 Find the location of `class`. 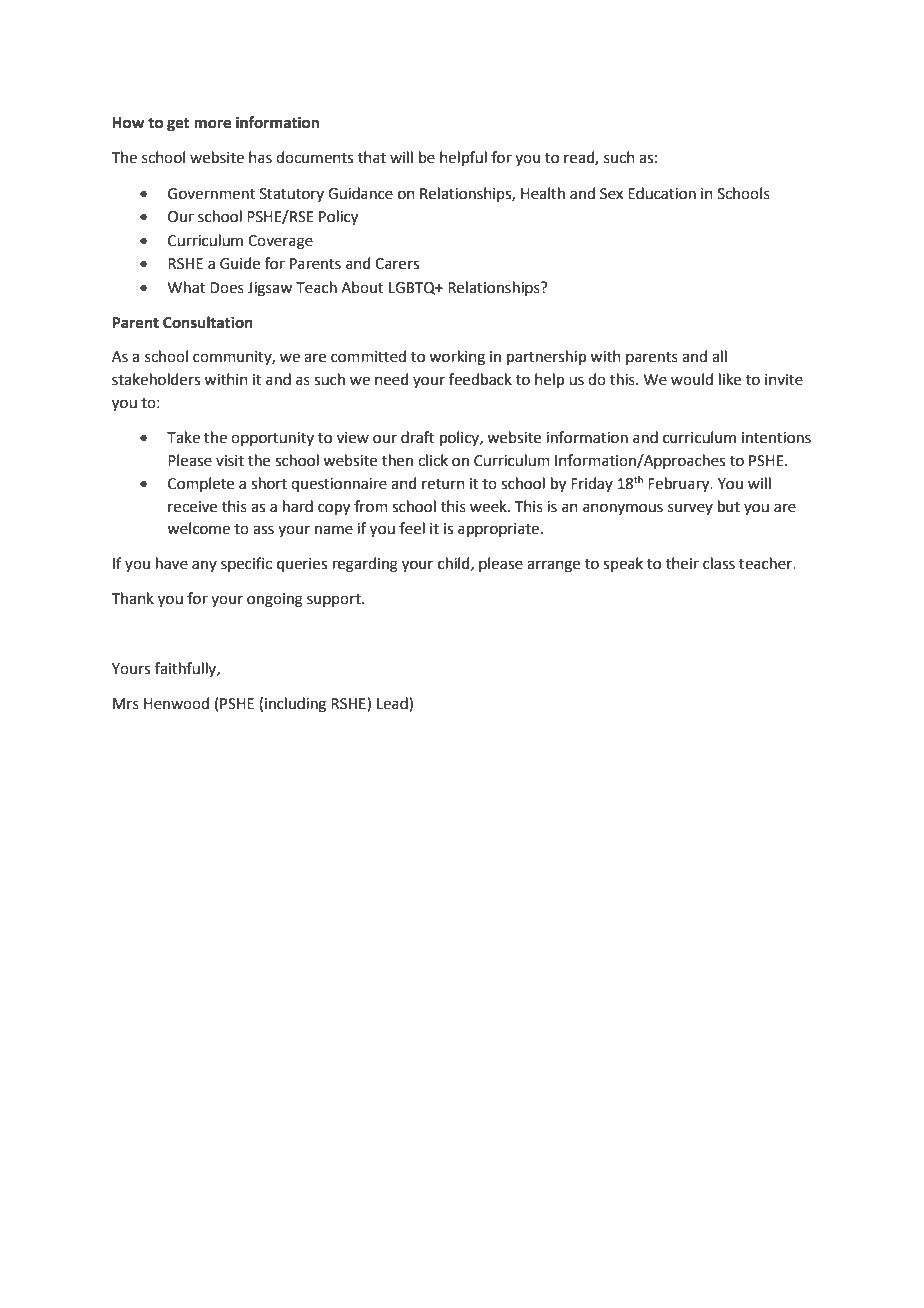

class is located at coordinates (719, 563).
